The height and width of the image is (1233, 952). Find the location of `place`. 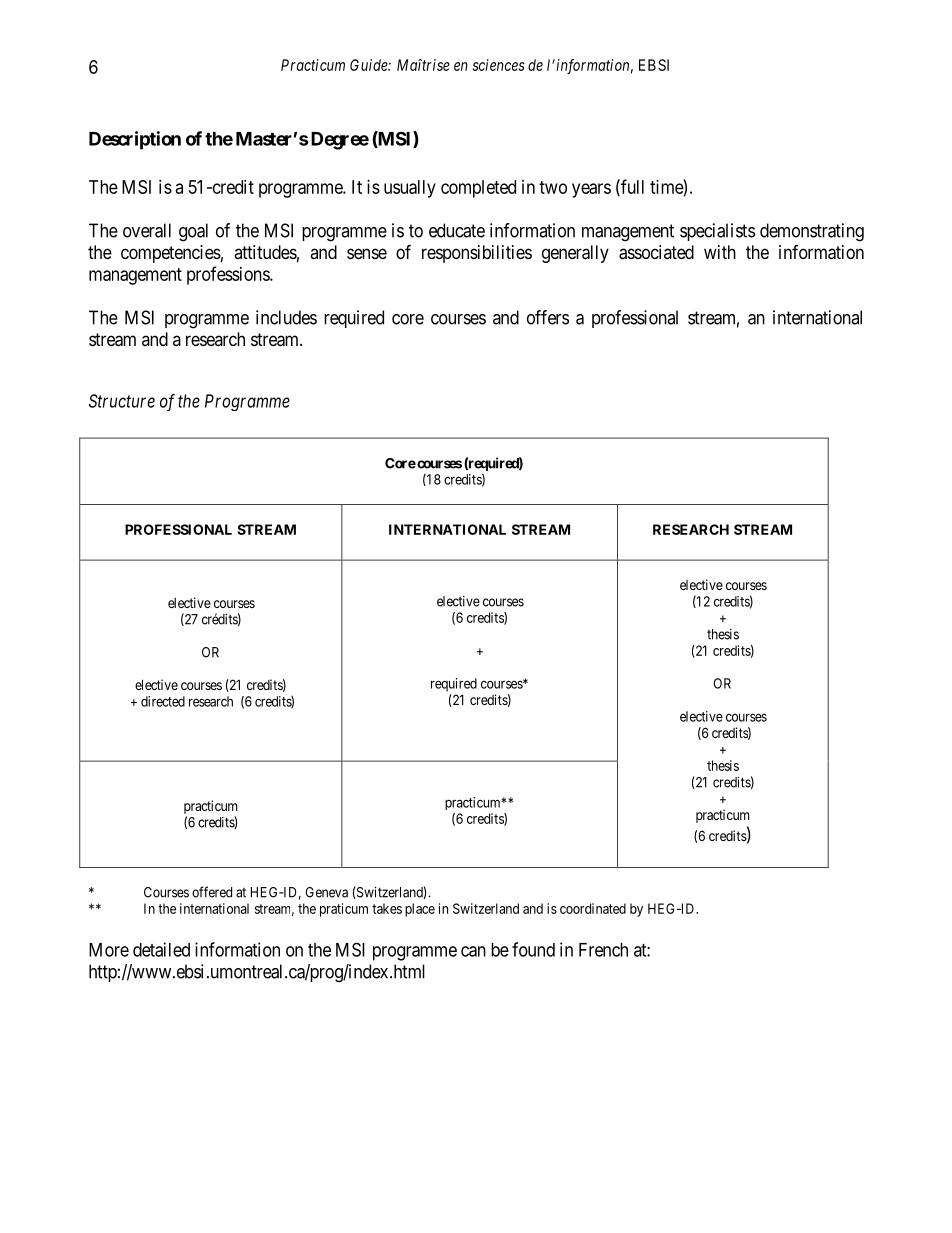

place is located at coordinates (420, 910).
